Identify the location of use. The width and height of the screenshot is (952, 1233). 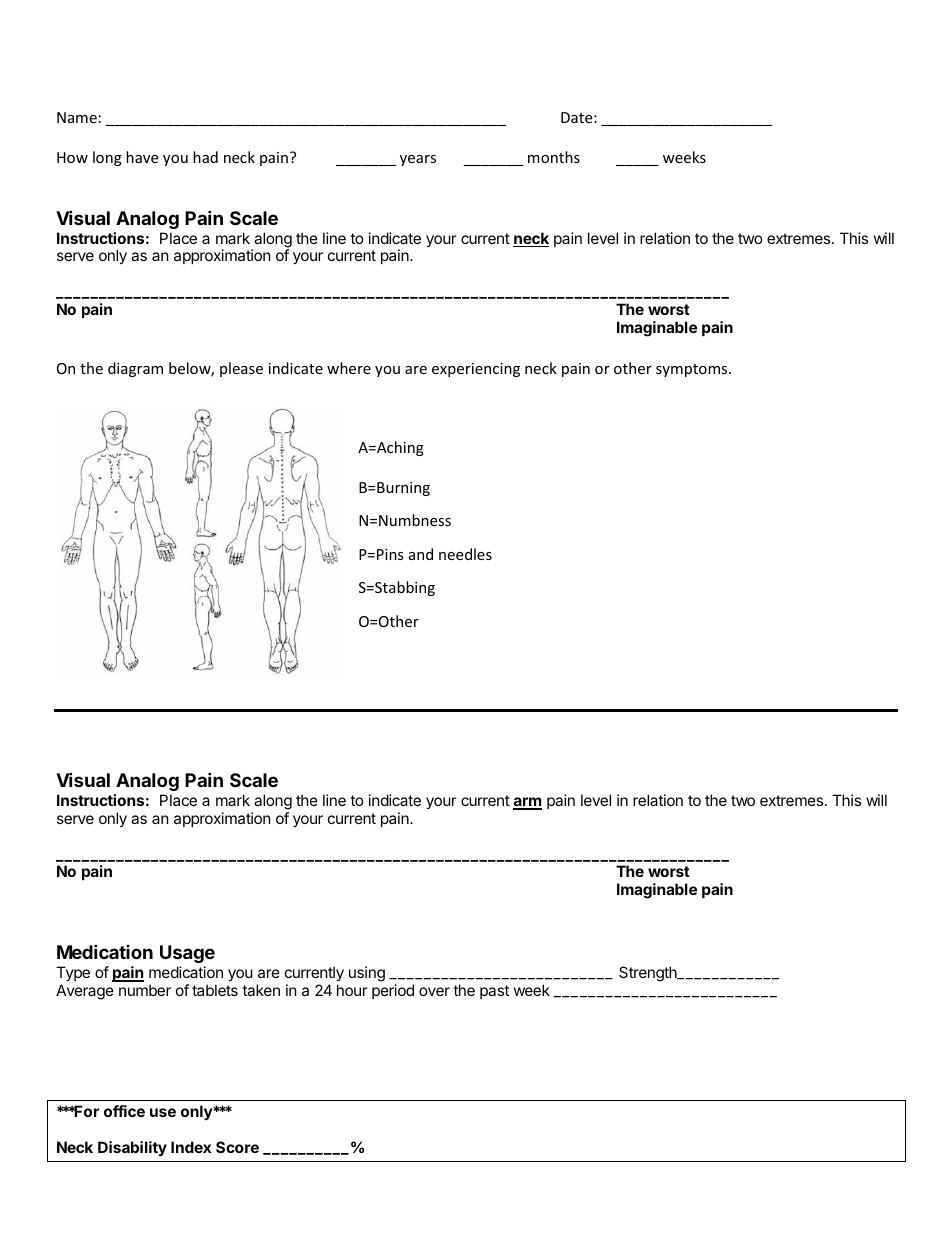
(163, 1112).
